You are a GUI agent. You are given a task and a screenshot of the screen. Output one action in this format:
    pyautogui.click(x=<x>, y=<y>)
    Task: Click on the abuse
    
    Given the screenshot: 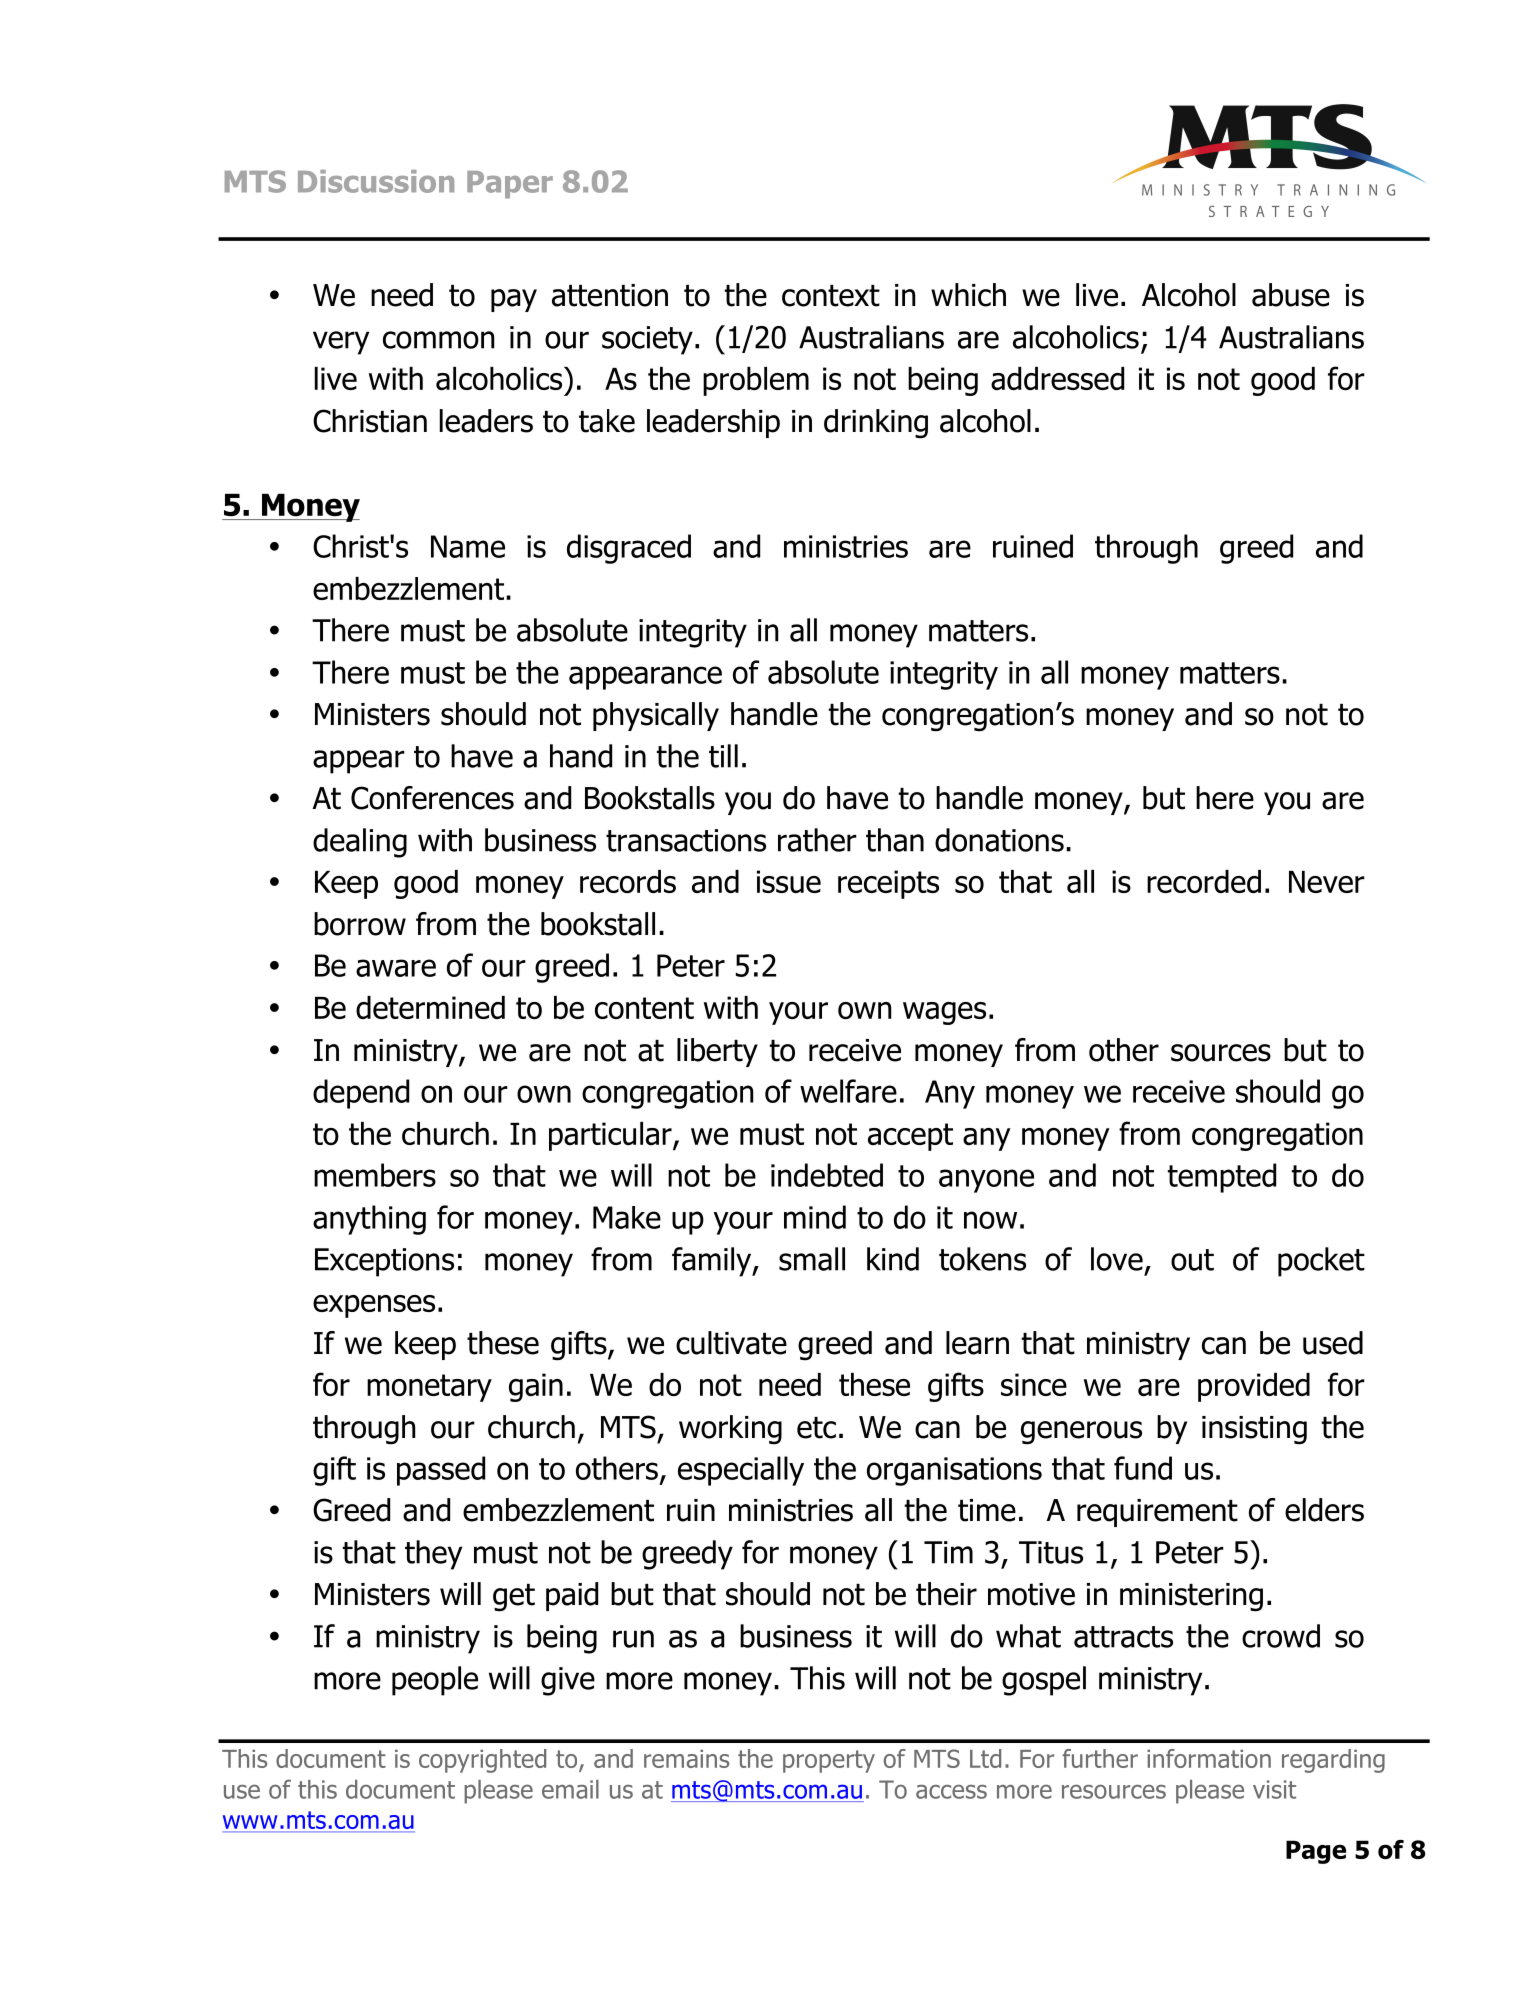 What is the action you would take?
    pyautogui.click(x=1291, y=295)
